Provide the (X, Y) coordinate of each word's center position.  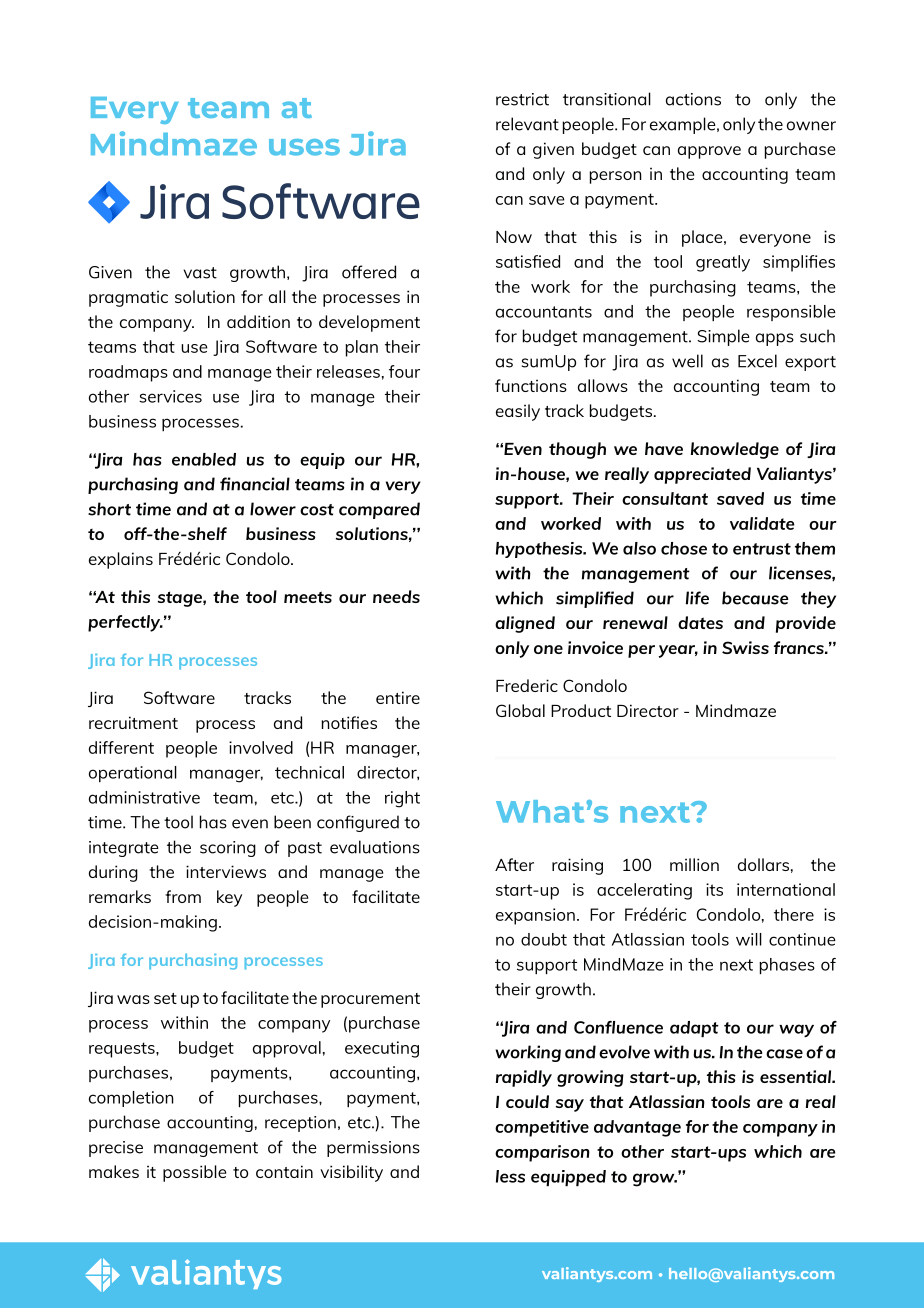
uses (304, 147)
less (510, 1176)
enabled (204, 459)
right (402, 799)
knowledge (735, 450)
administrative (144, 797)
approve (709, 152)
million (694, 864)
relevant (527, 124)
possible (194, 1173)
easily (518, 412)
